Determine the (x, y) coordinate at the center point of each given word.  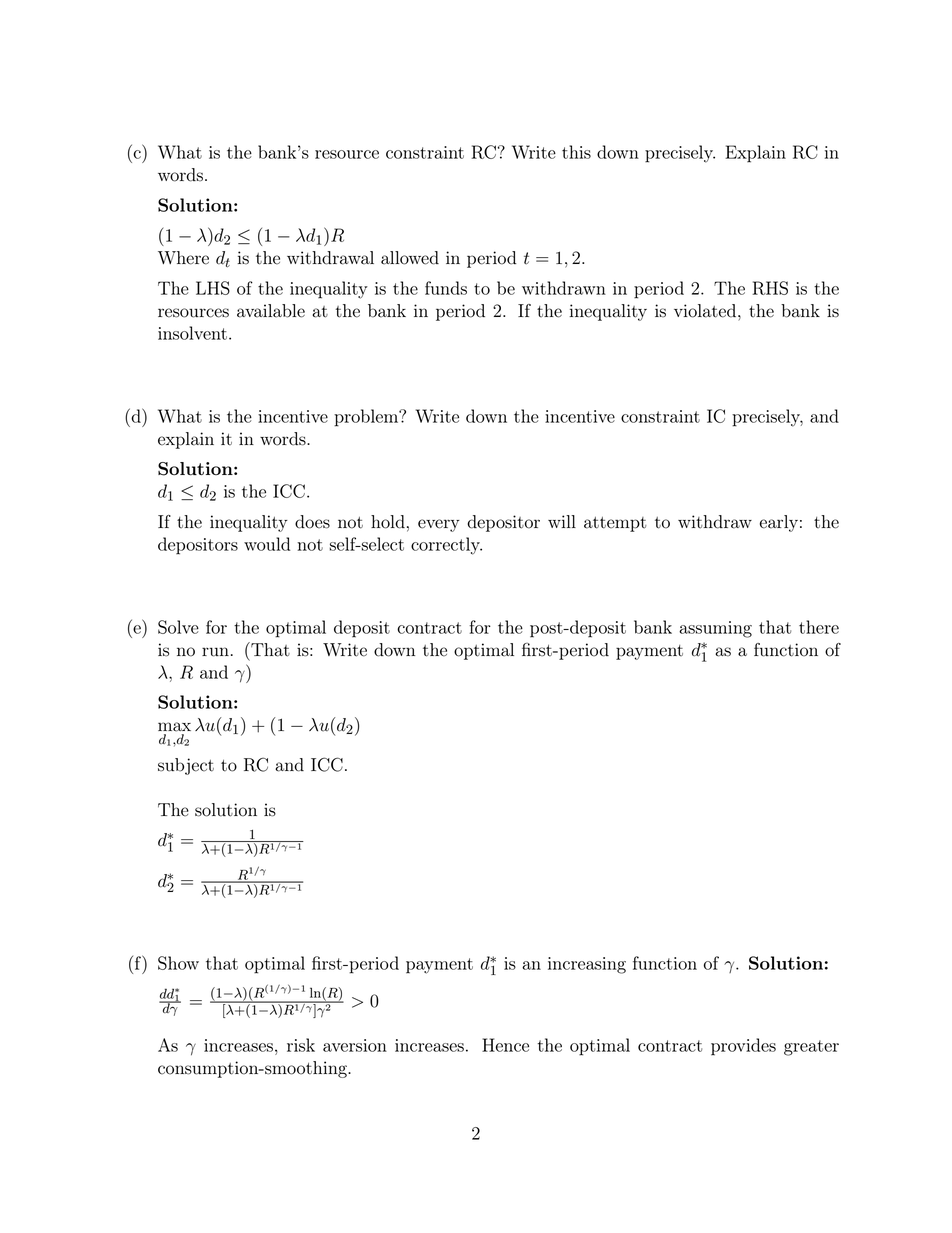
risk (301, 1045)
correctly (446, 546)
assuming (715, 629)
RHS (770, 288)
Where (183, 258)
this (576, 152)
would (267, 544)
